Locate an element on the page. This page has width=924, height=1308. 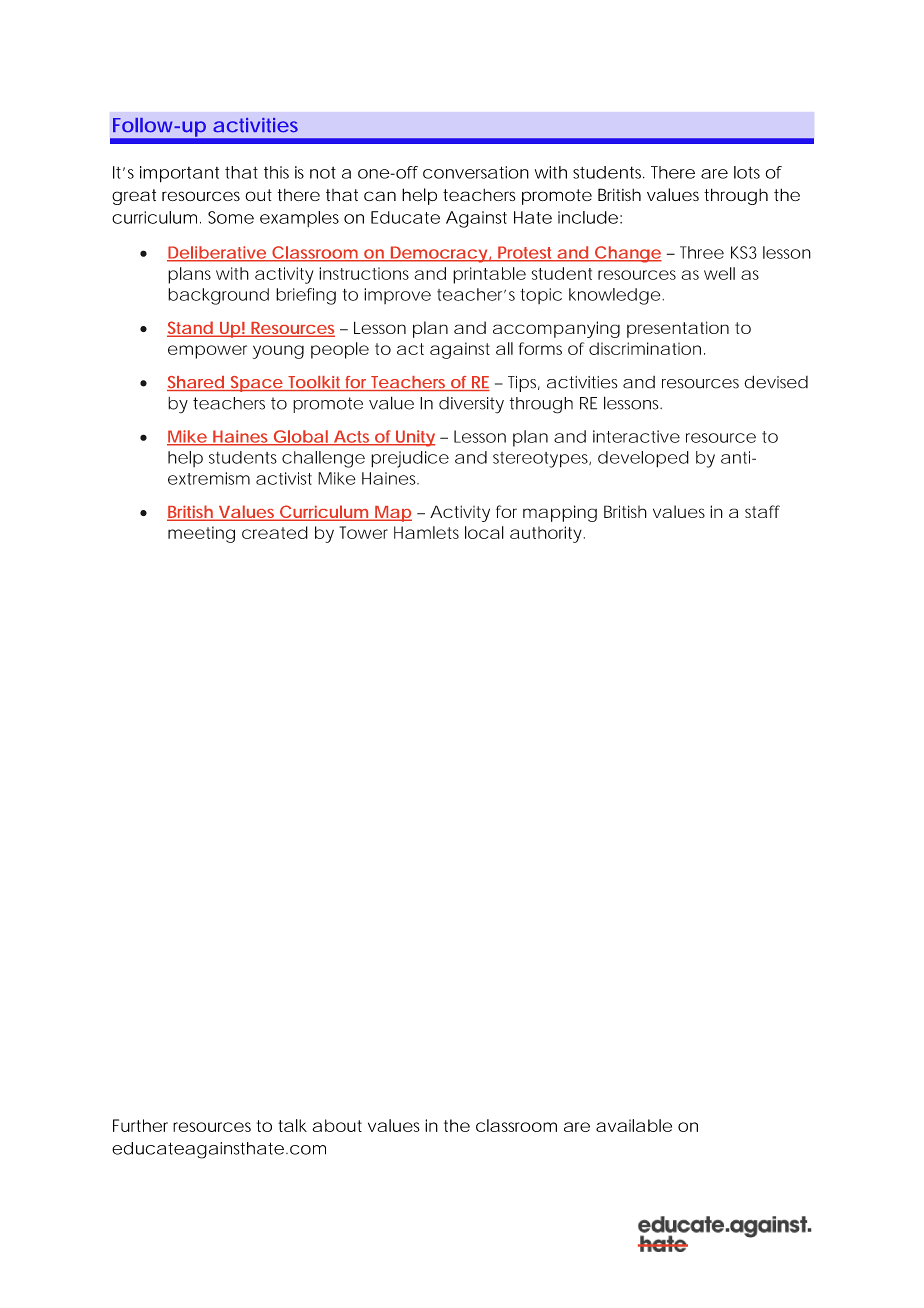
conversation is located at coordinates (476, 172).
